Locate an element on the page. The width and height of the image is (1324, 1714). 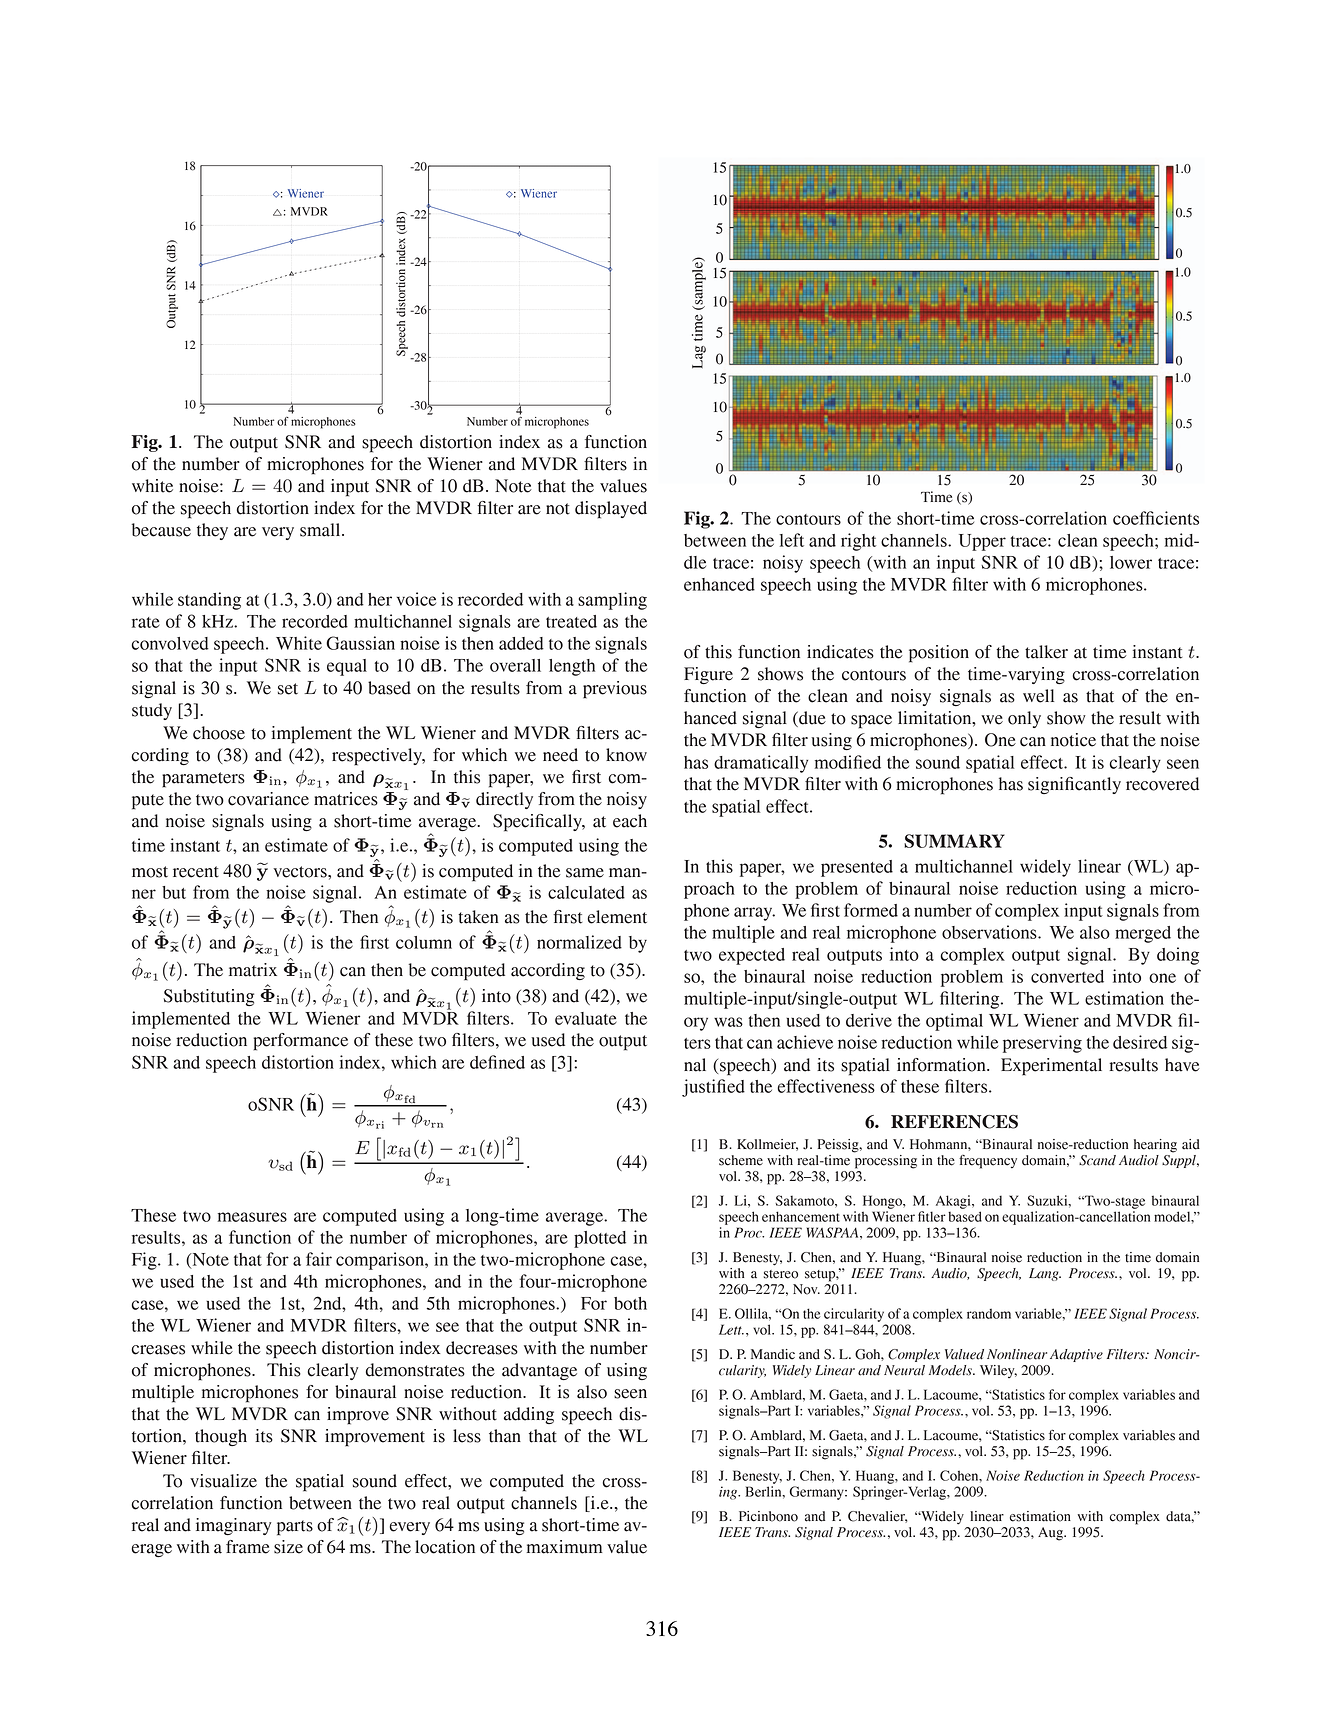
measures is located at coordinates (252, 1217).
